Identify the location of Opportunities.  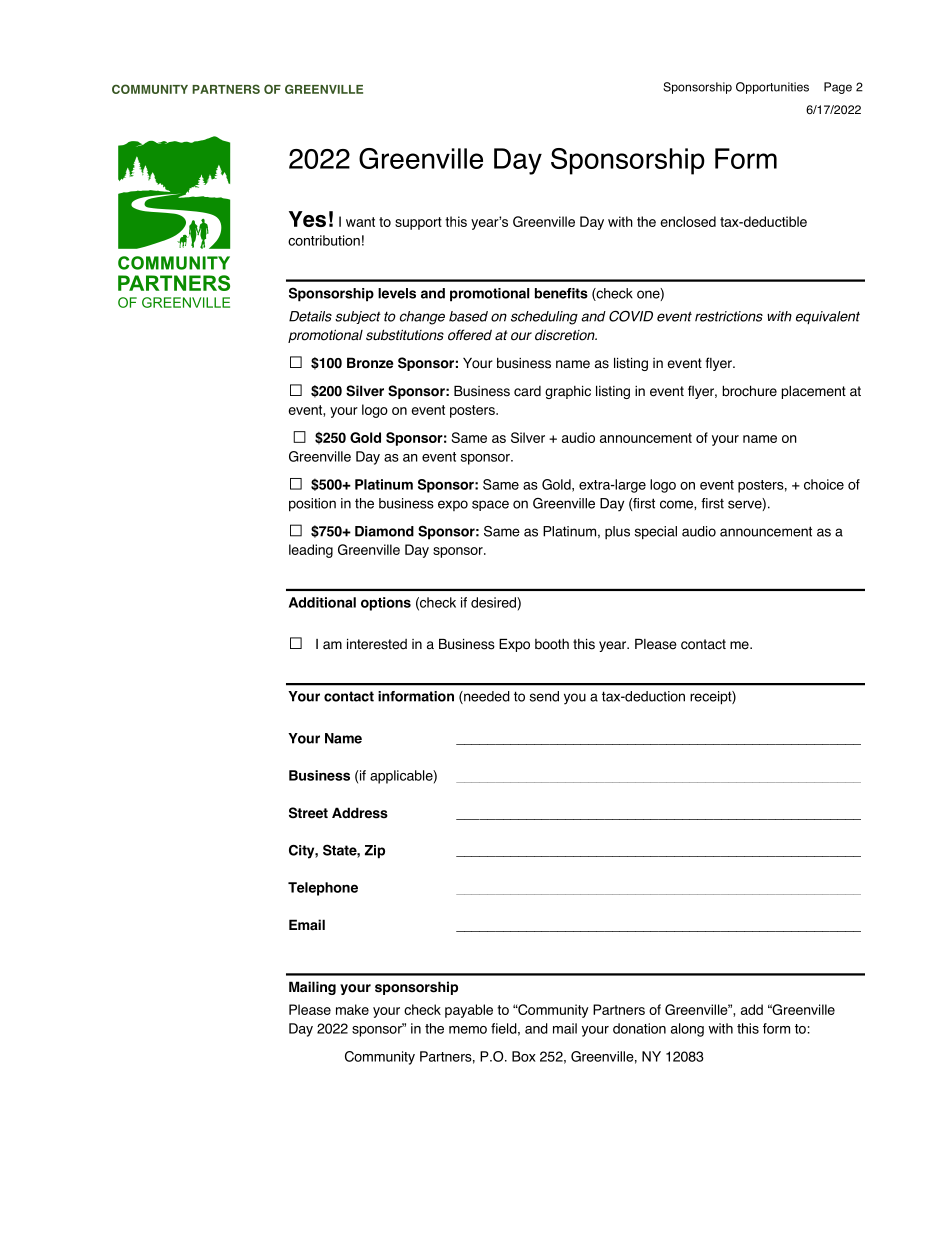
(772, 88).
